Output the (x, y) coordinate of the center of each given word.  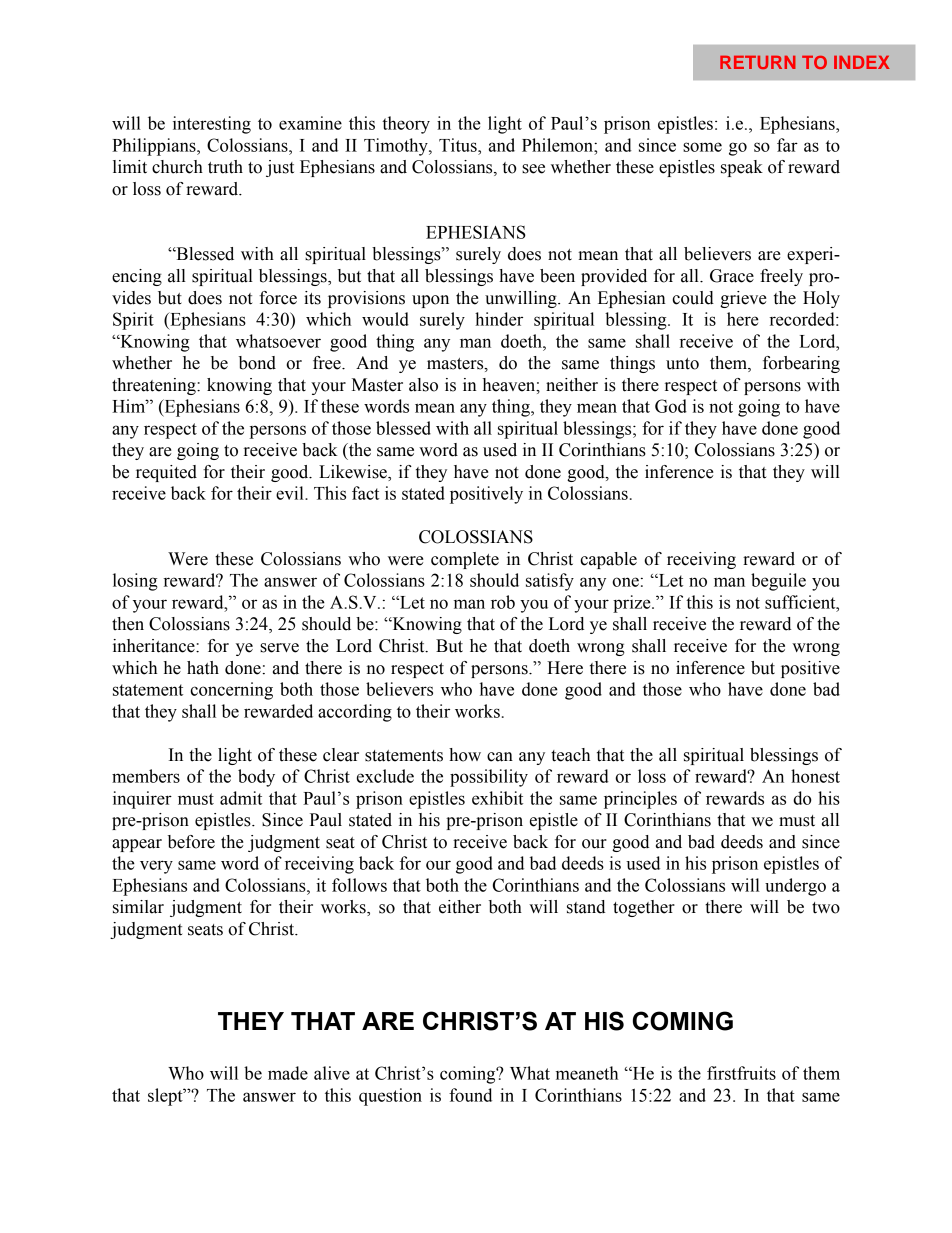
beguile (778, 582)
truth (225, 167)
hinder (499, 319)
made (288, 1073)
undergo (795, 887)
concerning (231, 691)
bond (257, 363)
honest (815, 776)
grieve (743, 299)
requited (166, 473)
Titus (459, 145)
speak (742, 168)
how (465, 755)
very (156, 867)
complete (465, 560)
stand (586, 907)
